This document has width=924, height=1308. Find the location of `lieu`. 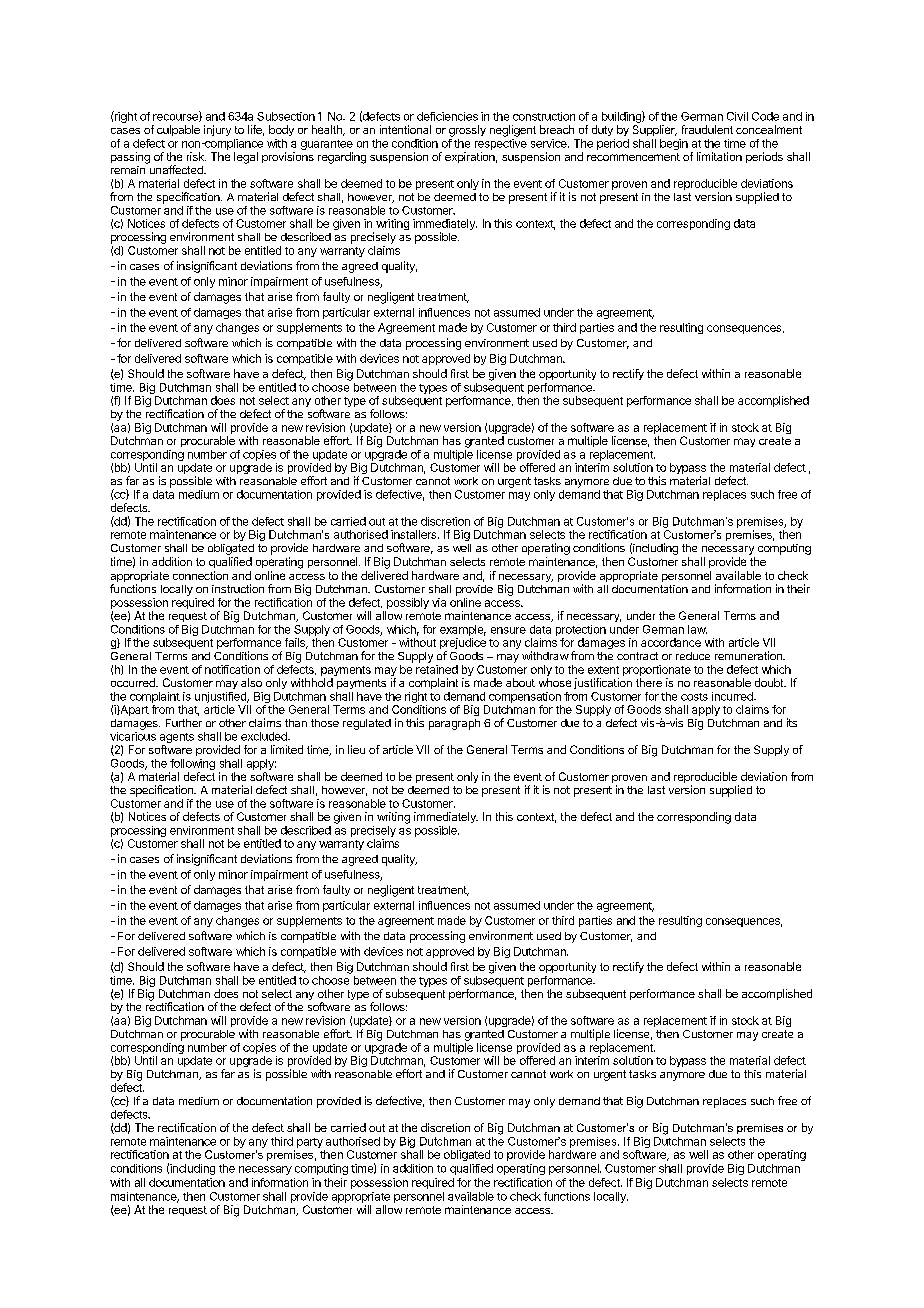

lieu is located at coordinates (356, 749).
